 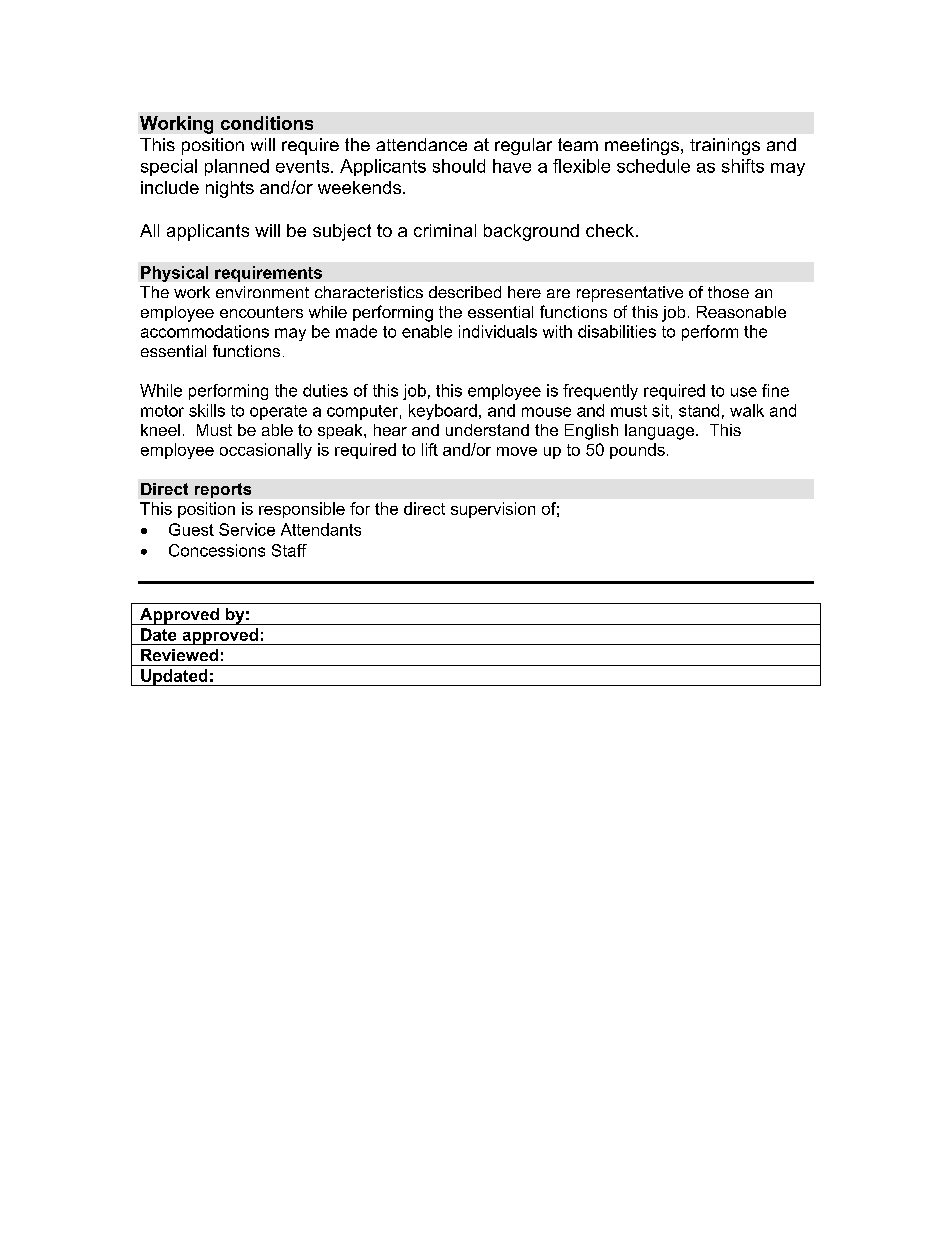 What do you see at coordinates (617, 331) in the screenshot?
I see `disabilities` at bounding box center [617, 331].
